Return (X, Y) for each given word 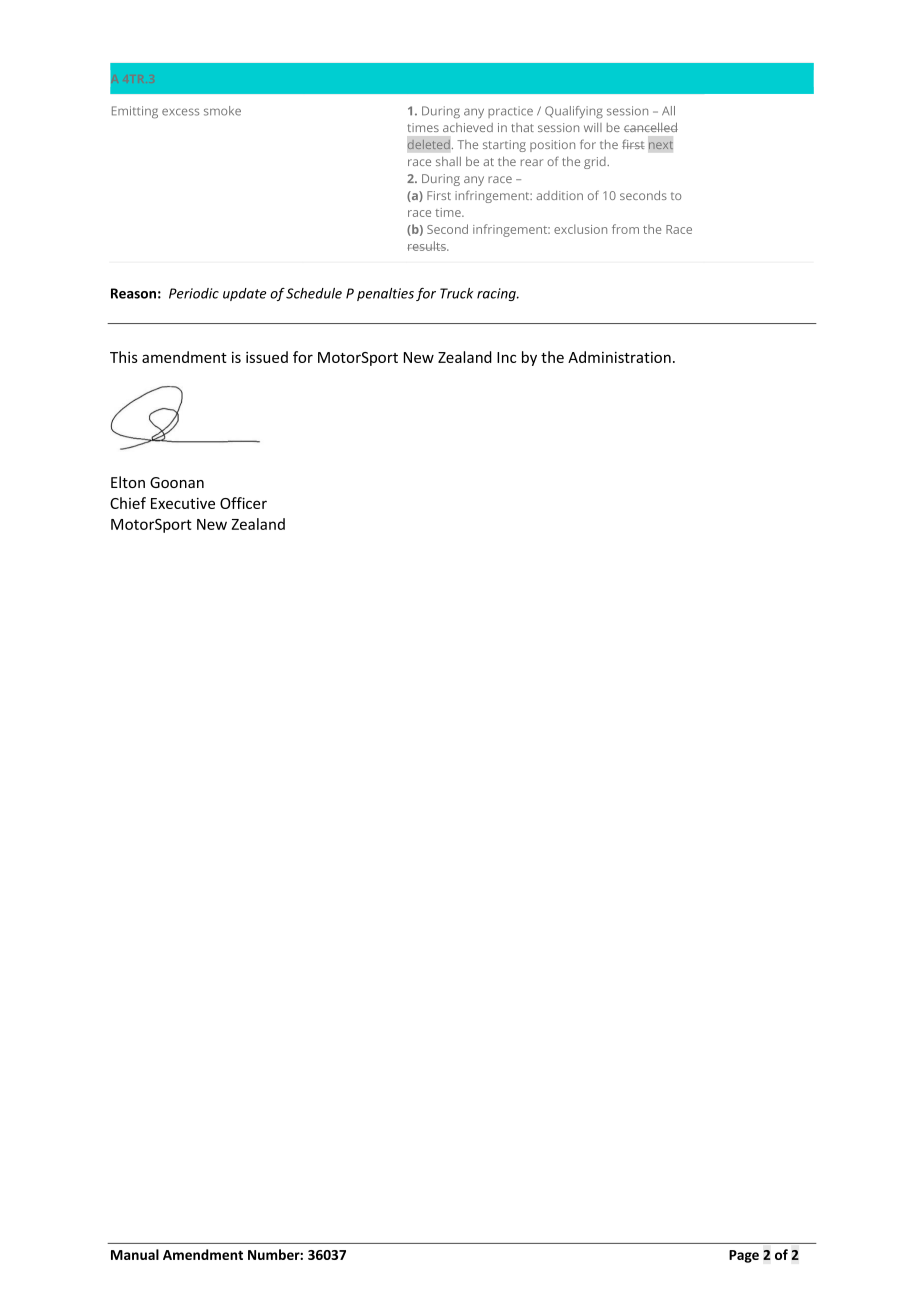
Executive (183, 503)
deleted (428, 144)
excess (180, 112)
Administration (619, 357)
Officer (243, 503)
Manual (135, 1254)
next (661, 145)
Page (744, 1256)
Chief (128, 503)
